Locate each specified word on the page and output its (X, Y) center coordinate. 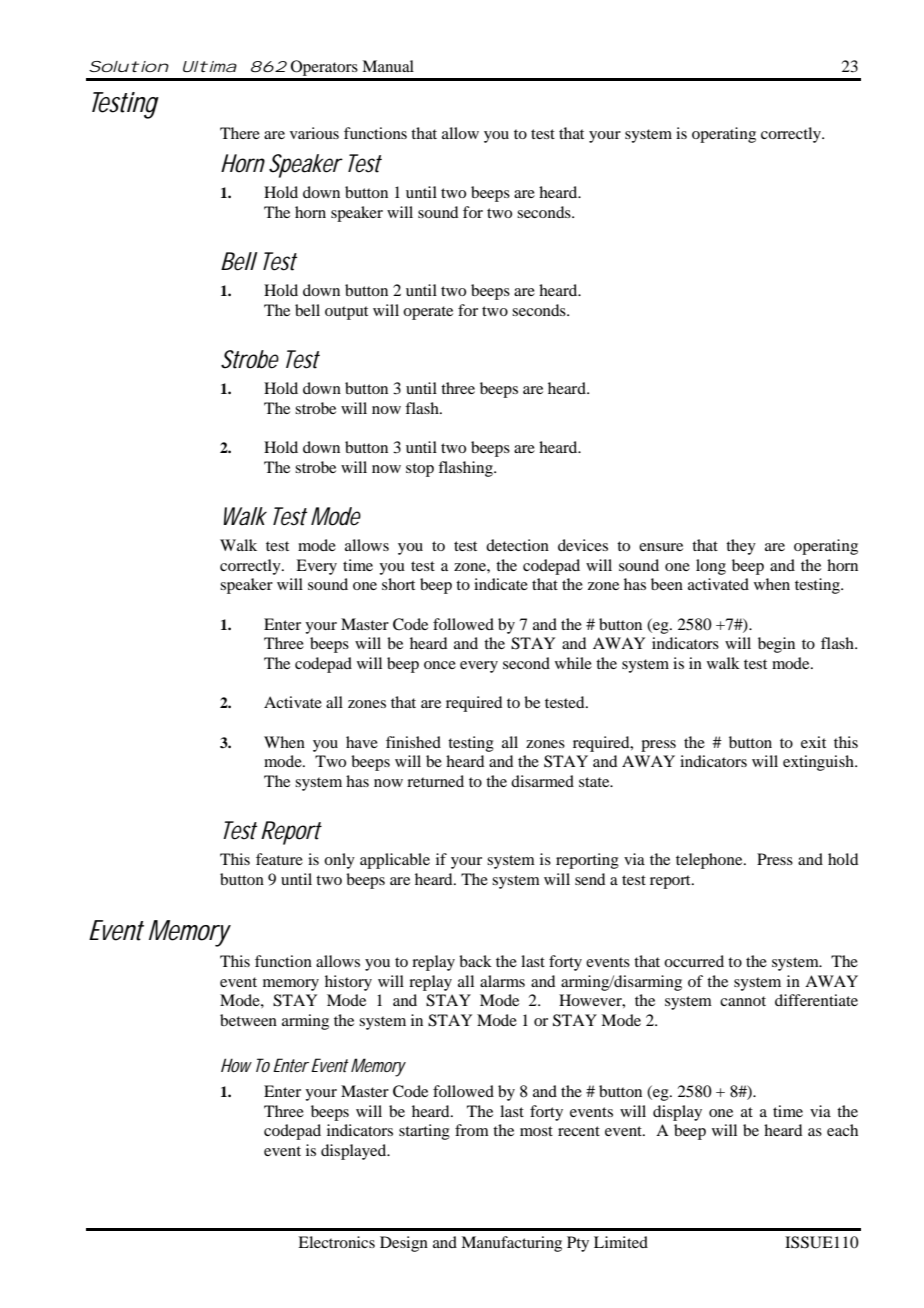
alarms (502, 981)
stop (420, 470)
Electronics (336, 1242)
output (346, 313)
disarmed (542, 781)
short (398, 584)
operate (428, 313)
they (741, 547)
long (711, 567)
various (314, 133)
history (348, 983)
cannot (743, 1001)
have (362, 742)
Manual (388, 66)
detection (517, 545)
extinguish (819, 763)
